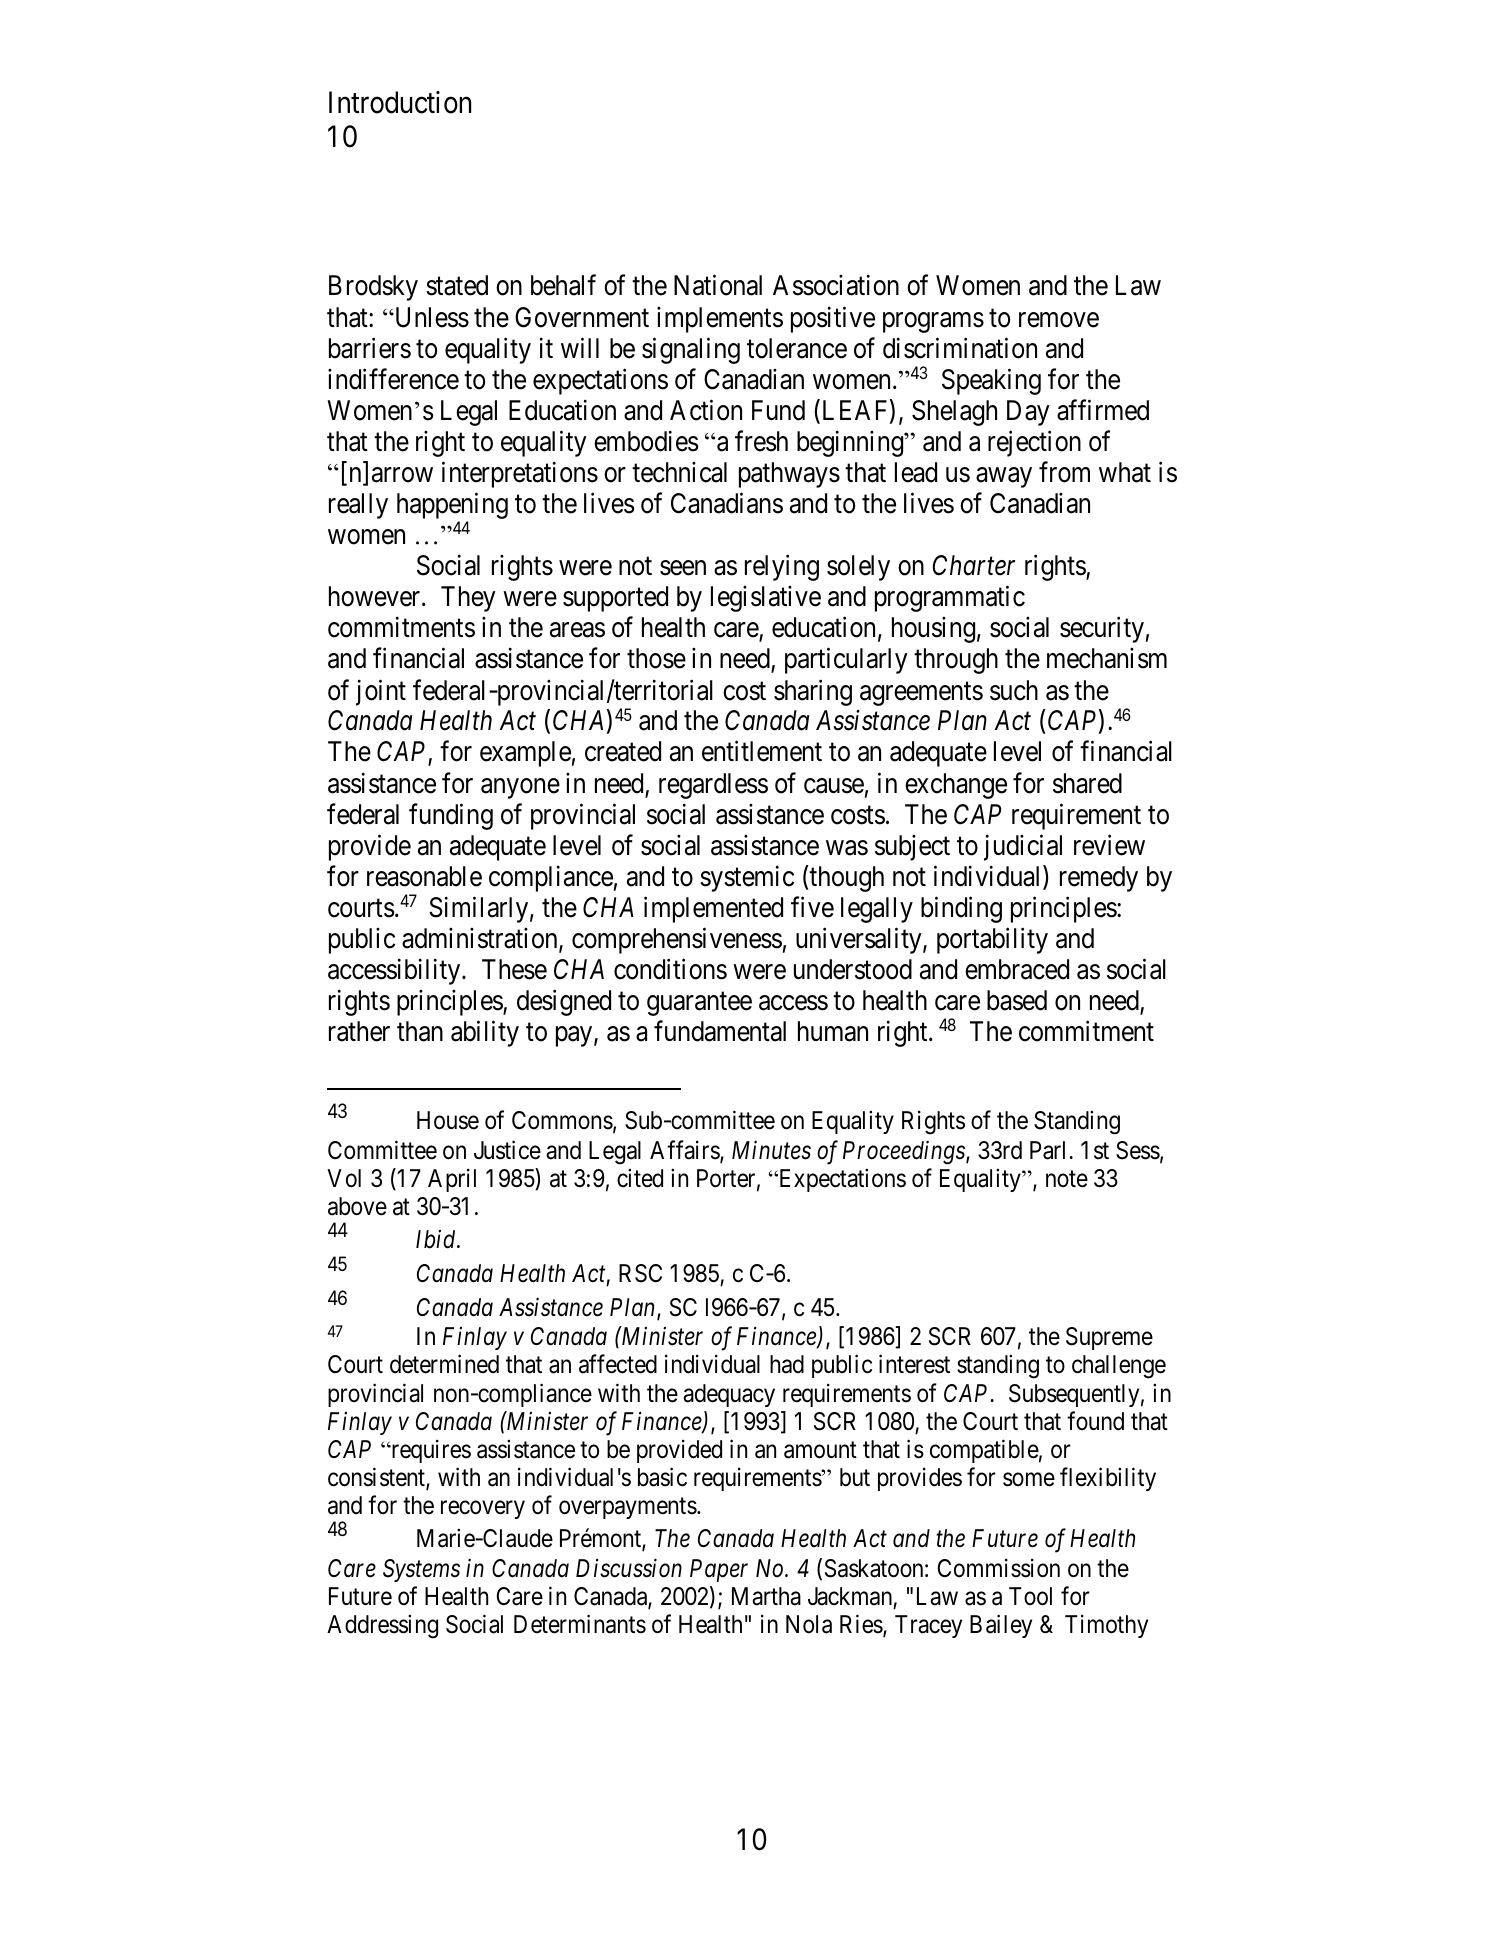  I want to click on Tool, so click(1030, 1596).
